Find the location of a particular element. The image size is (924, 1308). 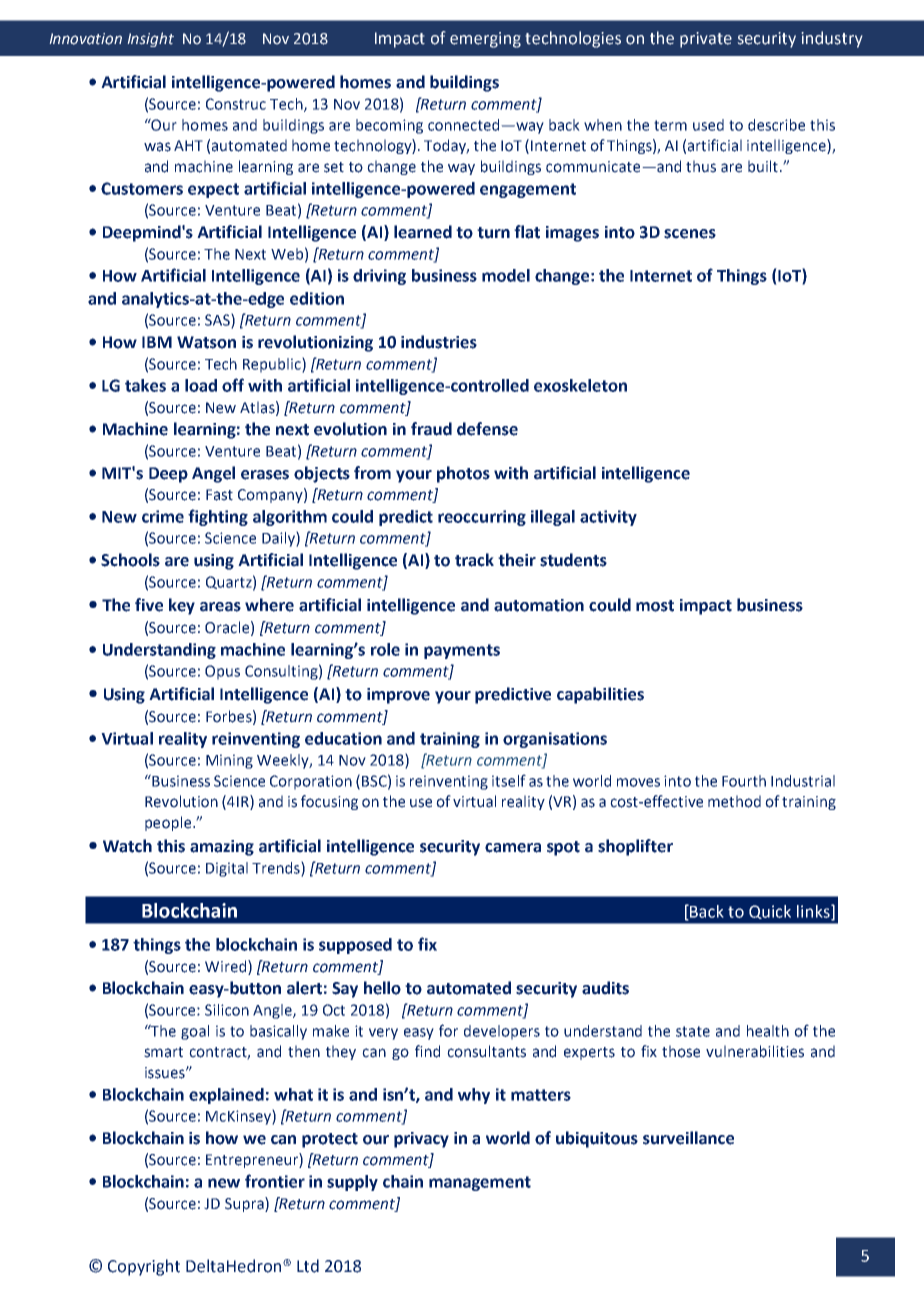

private is located at coordinates (706, 40).
